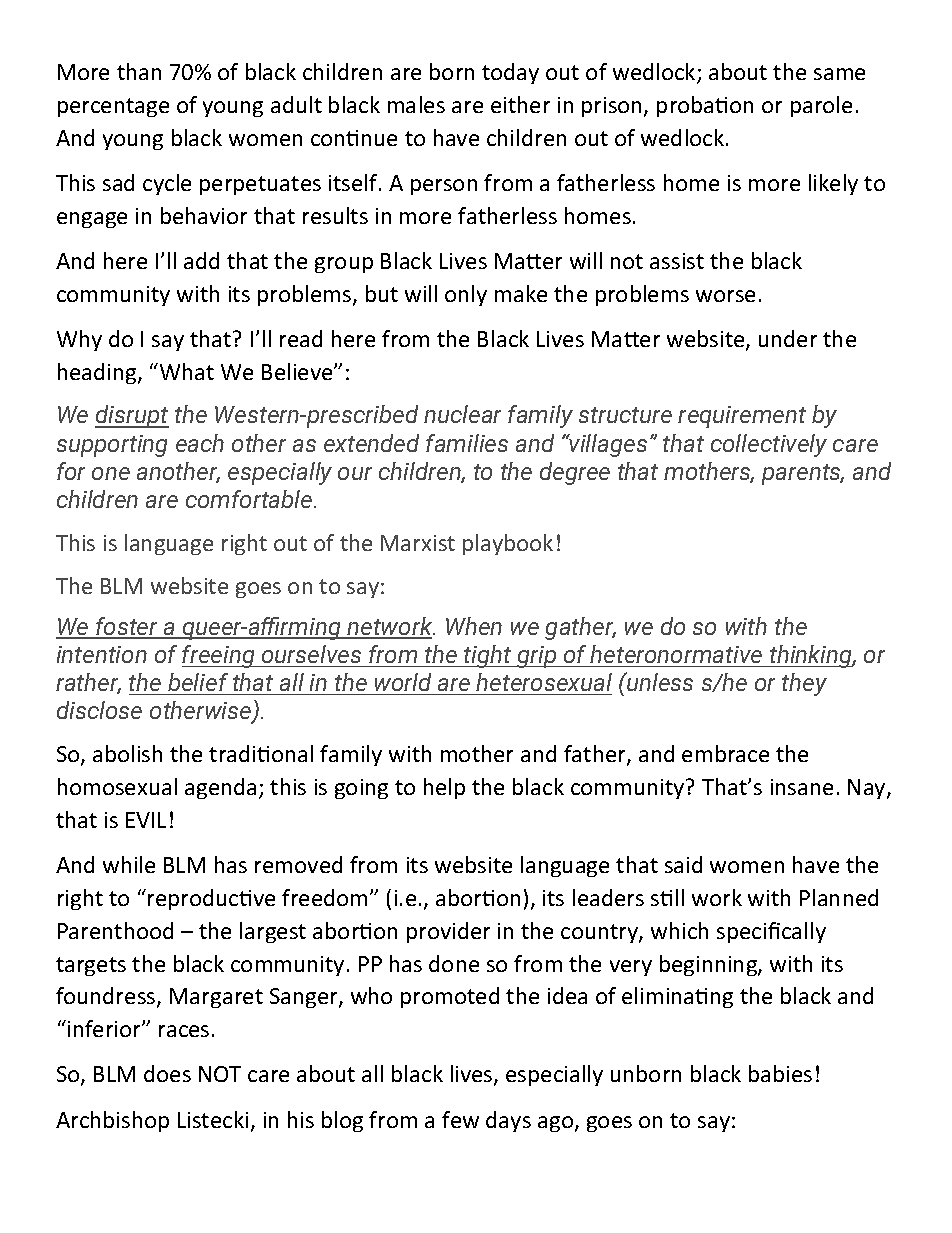  Describe the element at coordinates (474, 626) in the screenshot. I see `When` at that location.
